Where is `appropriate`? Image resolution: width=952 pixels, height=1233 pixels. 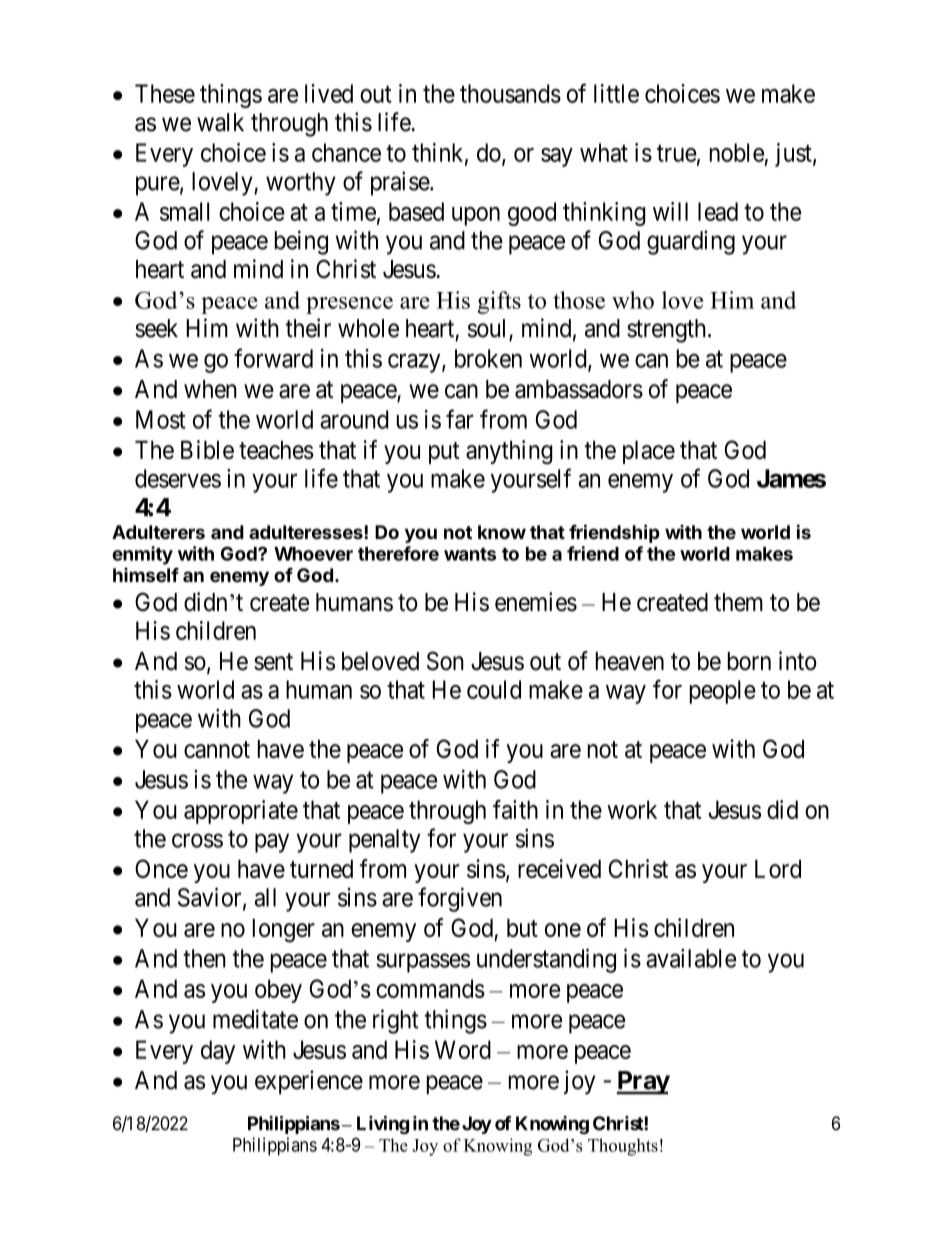 appropriate is located at coordinates (241, 812).
